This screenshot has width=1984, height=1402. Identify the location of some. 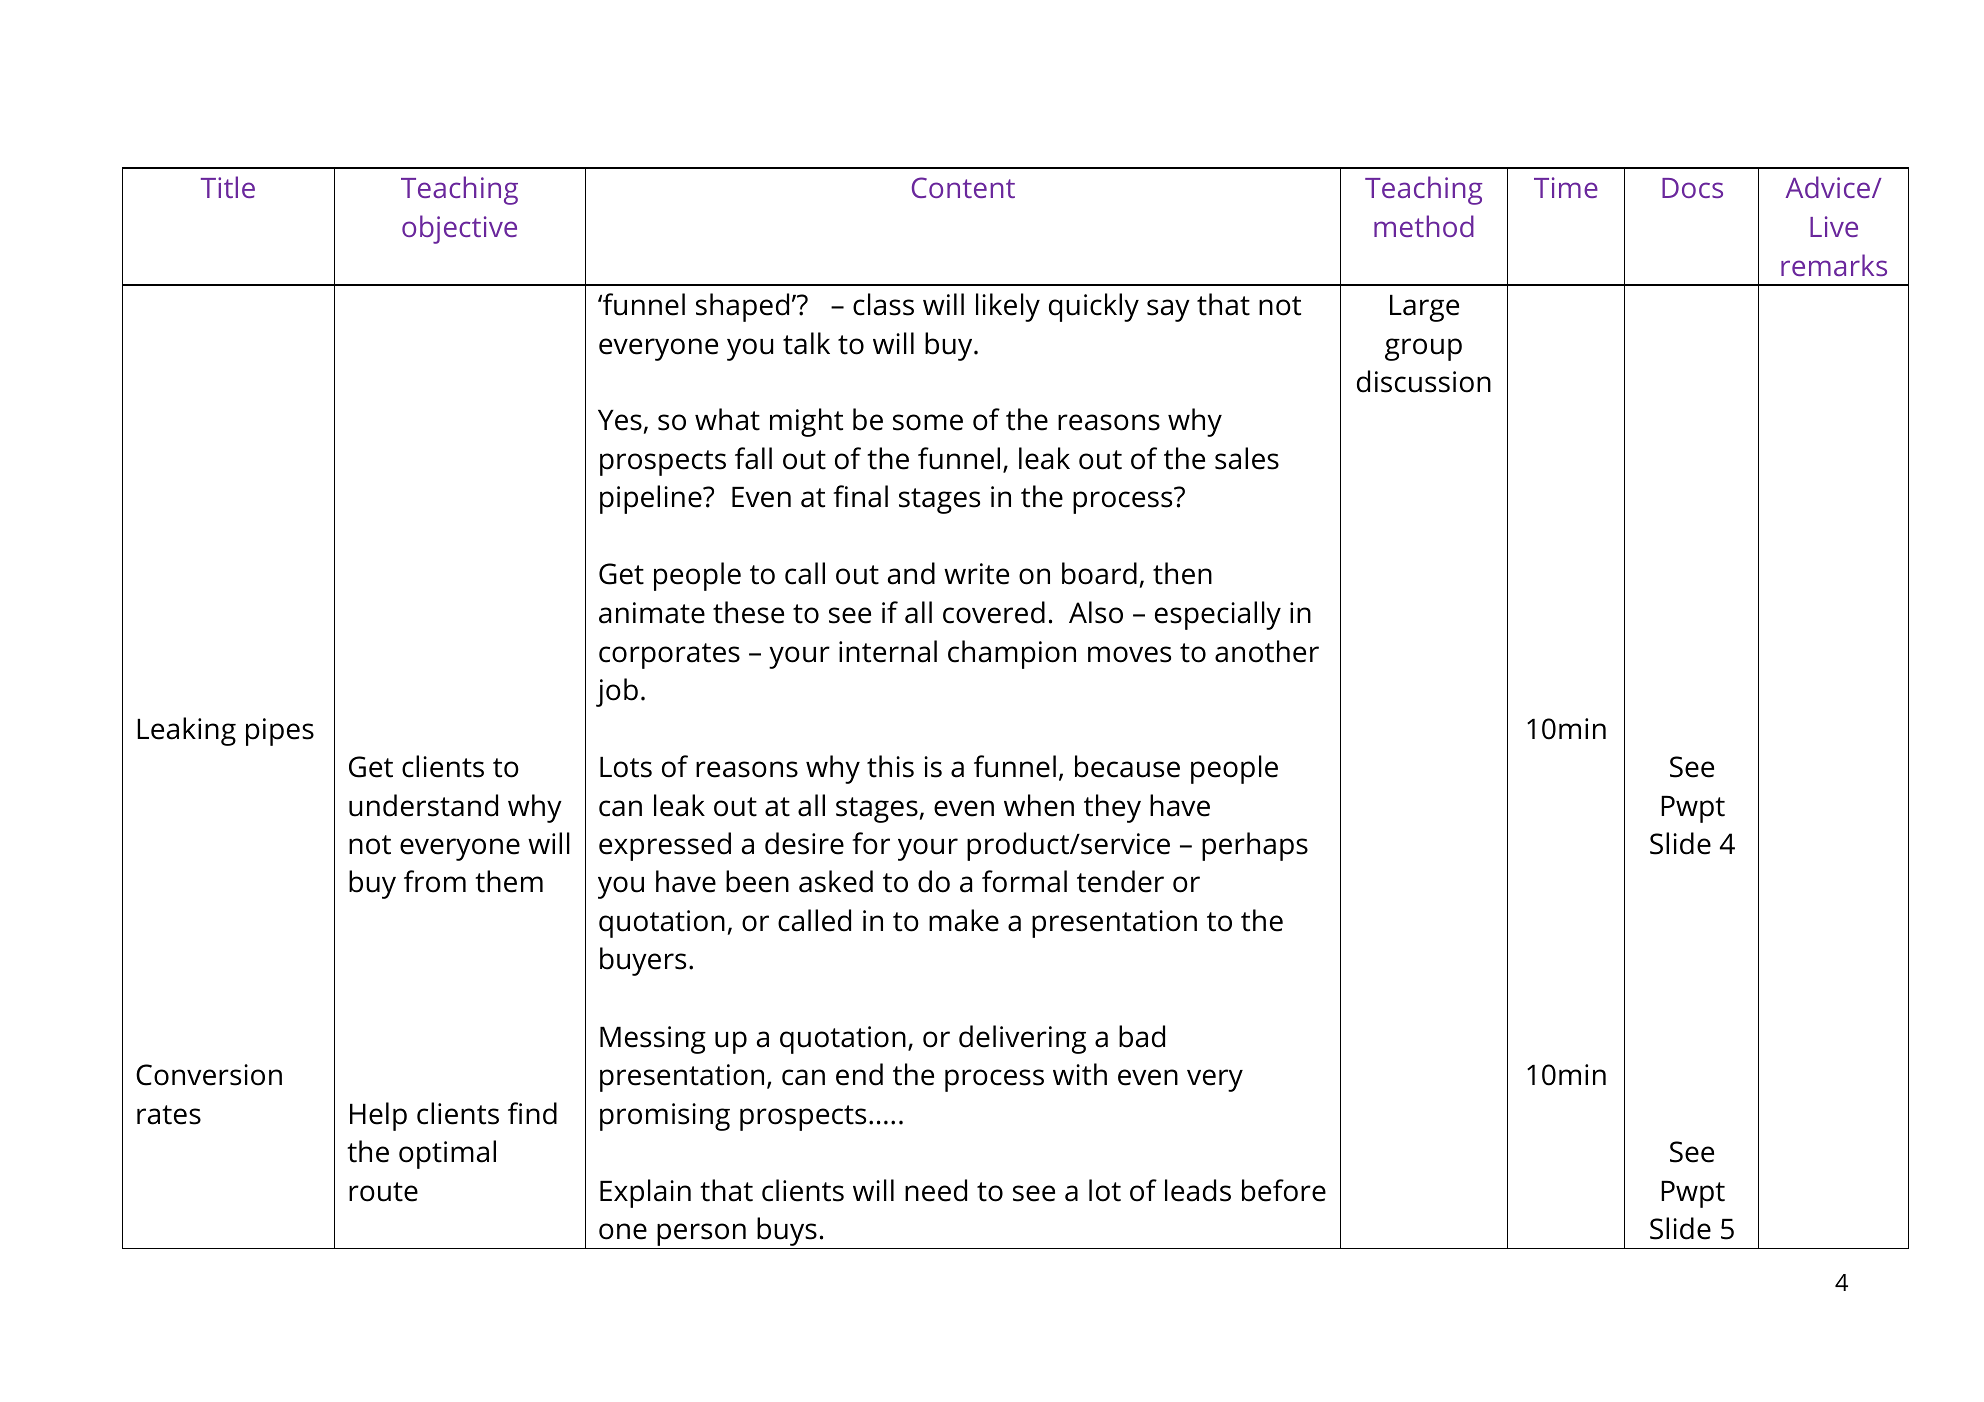
(928, 422).
